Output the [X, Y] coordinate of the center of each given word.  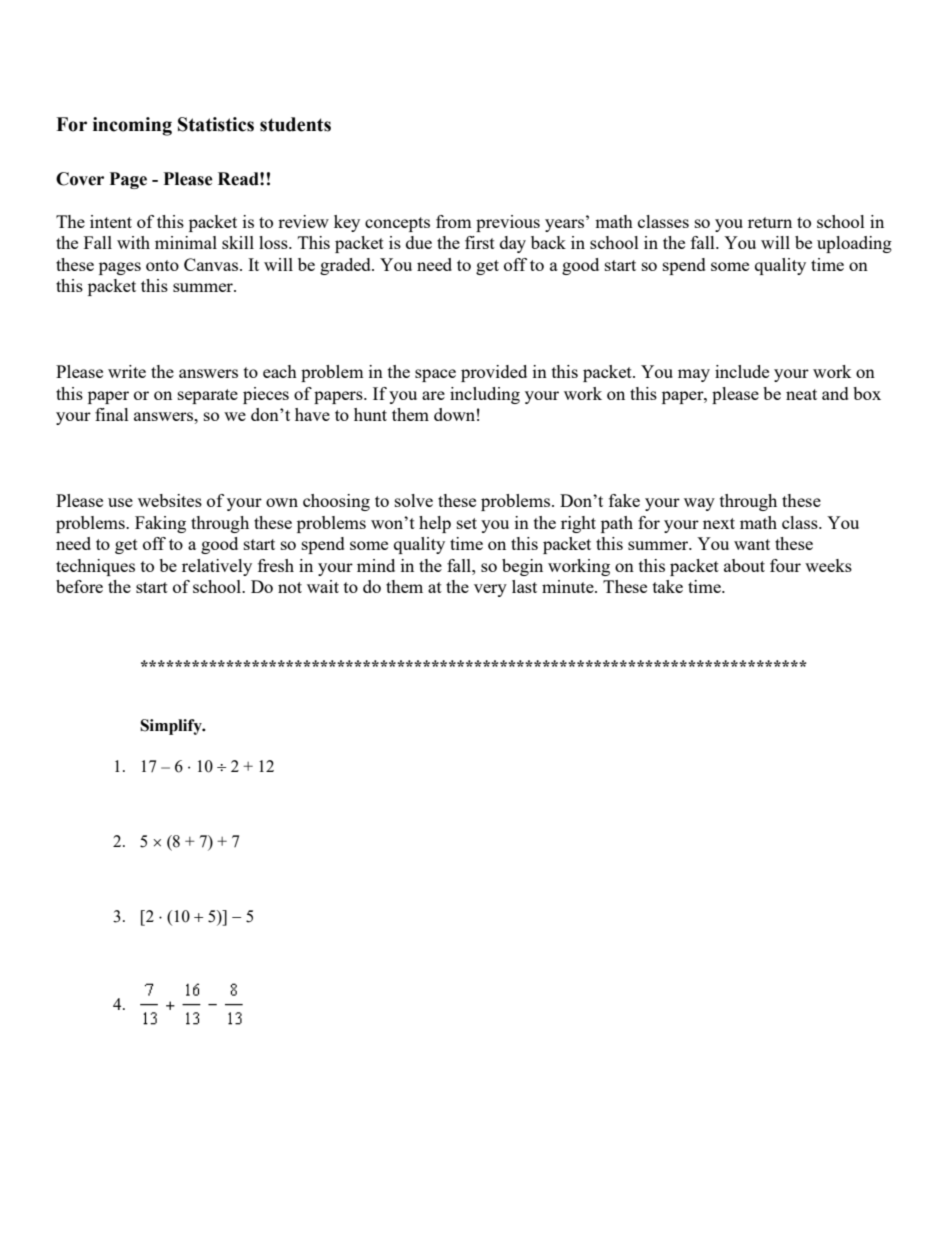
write [127, 371]
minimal [186, 242]
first [480, 242]
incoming [132, 126]
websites [170, 500]
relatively [217, 567]
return [770, 222]
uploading [854, 244]
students [295, 124]
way [699, 504]
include [742, 371]
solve [414, 500]
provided [494, 373]
